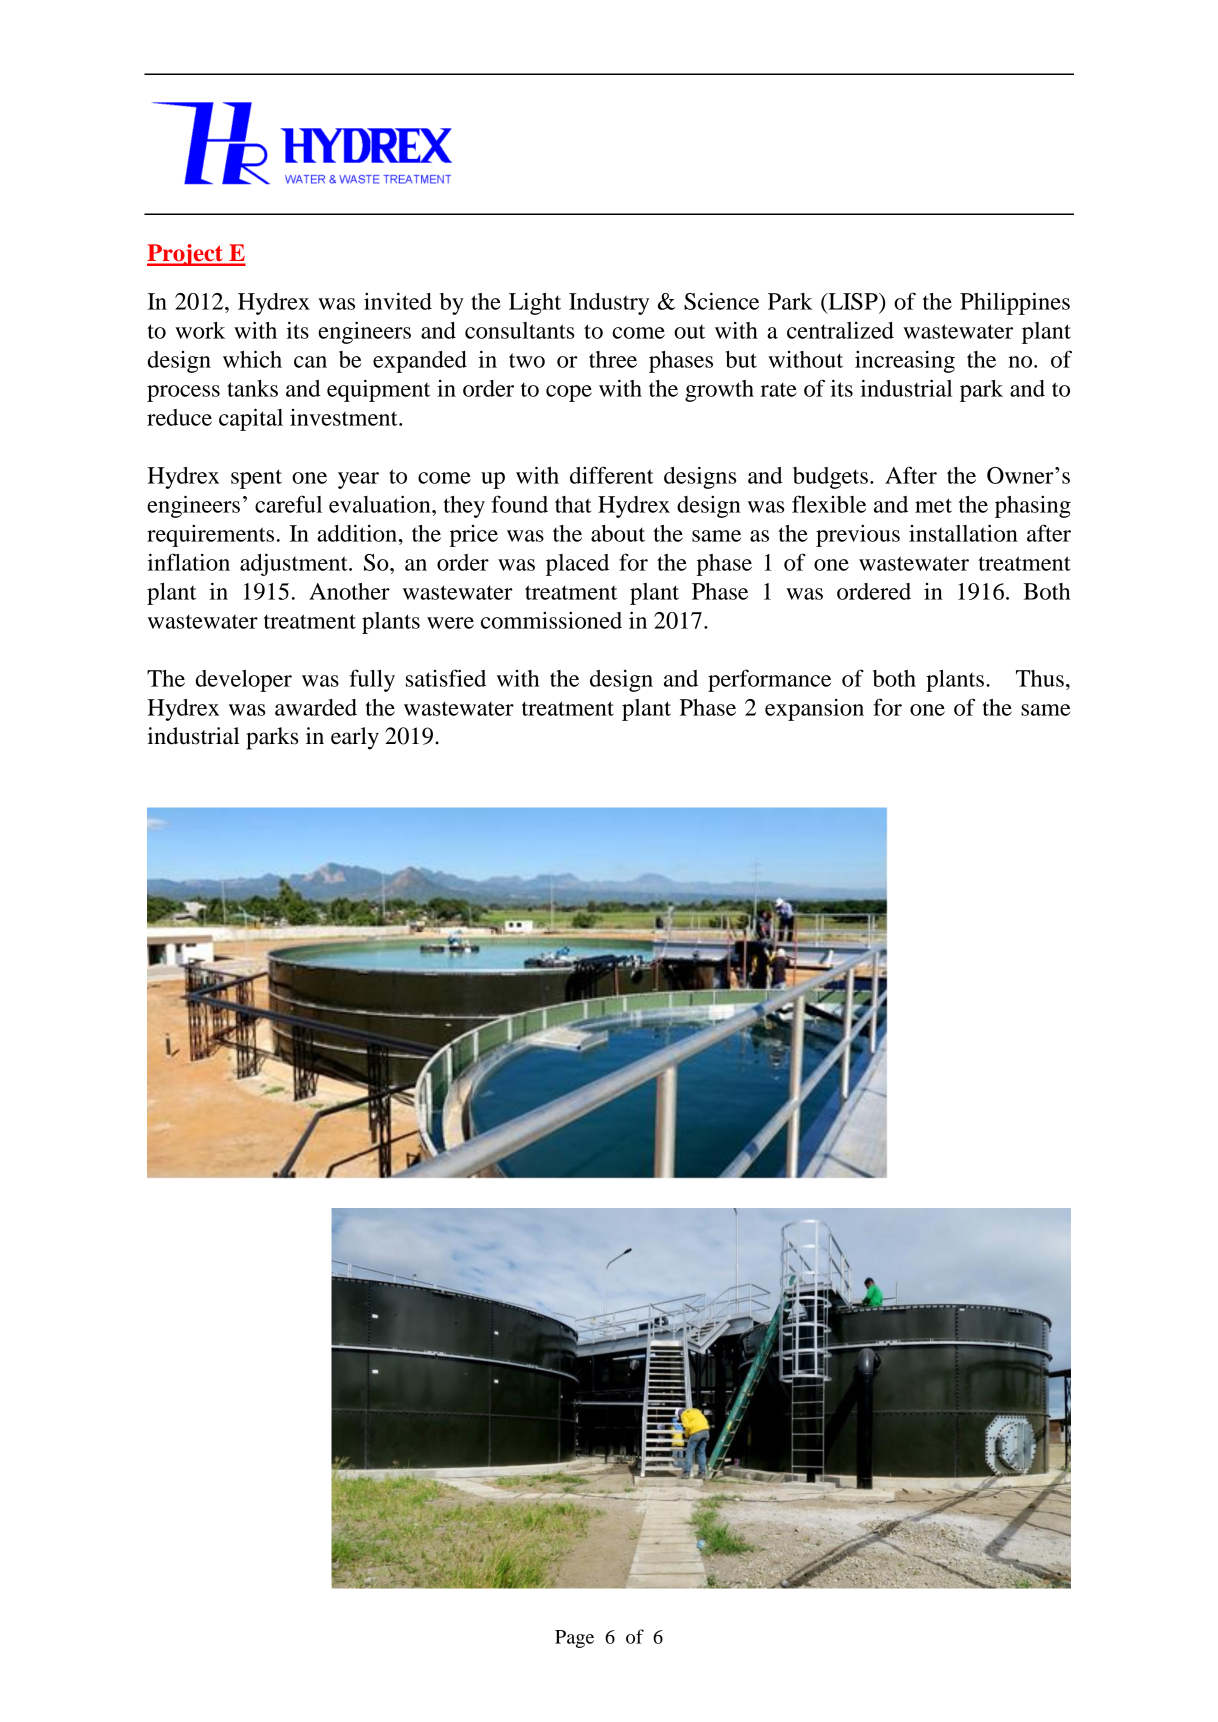 The width and height of the screenshot is (1218, 1722). What do you see at coordinates (574, 1639) in the screenshot?
I see `Page` at bounding box center [574, 1639].
